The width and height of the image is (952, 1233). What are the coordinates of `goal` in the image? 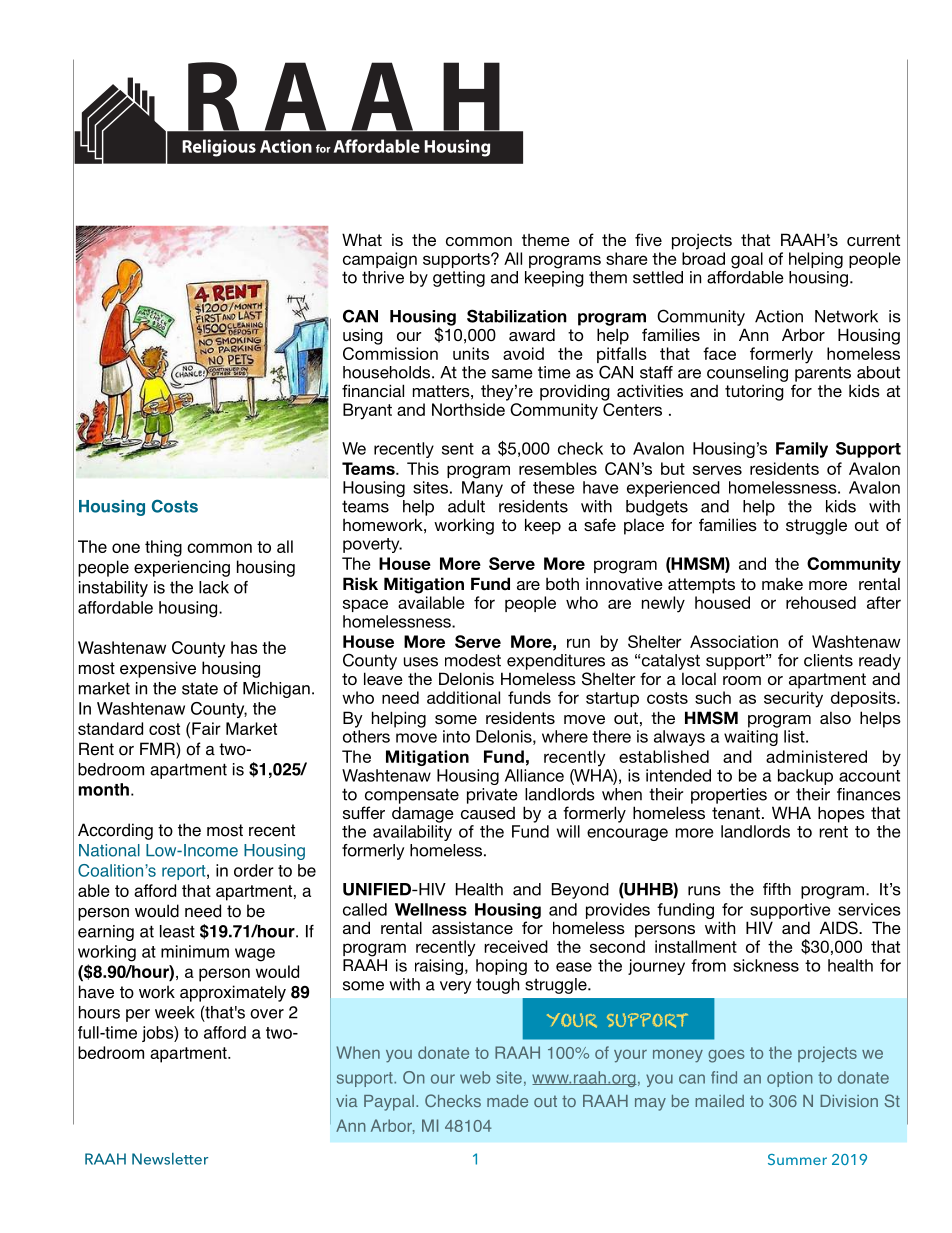 It's located at (747, 260).
